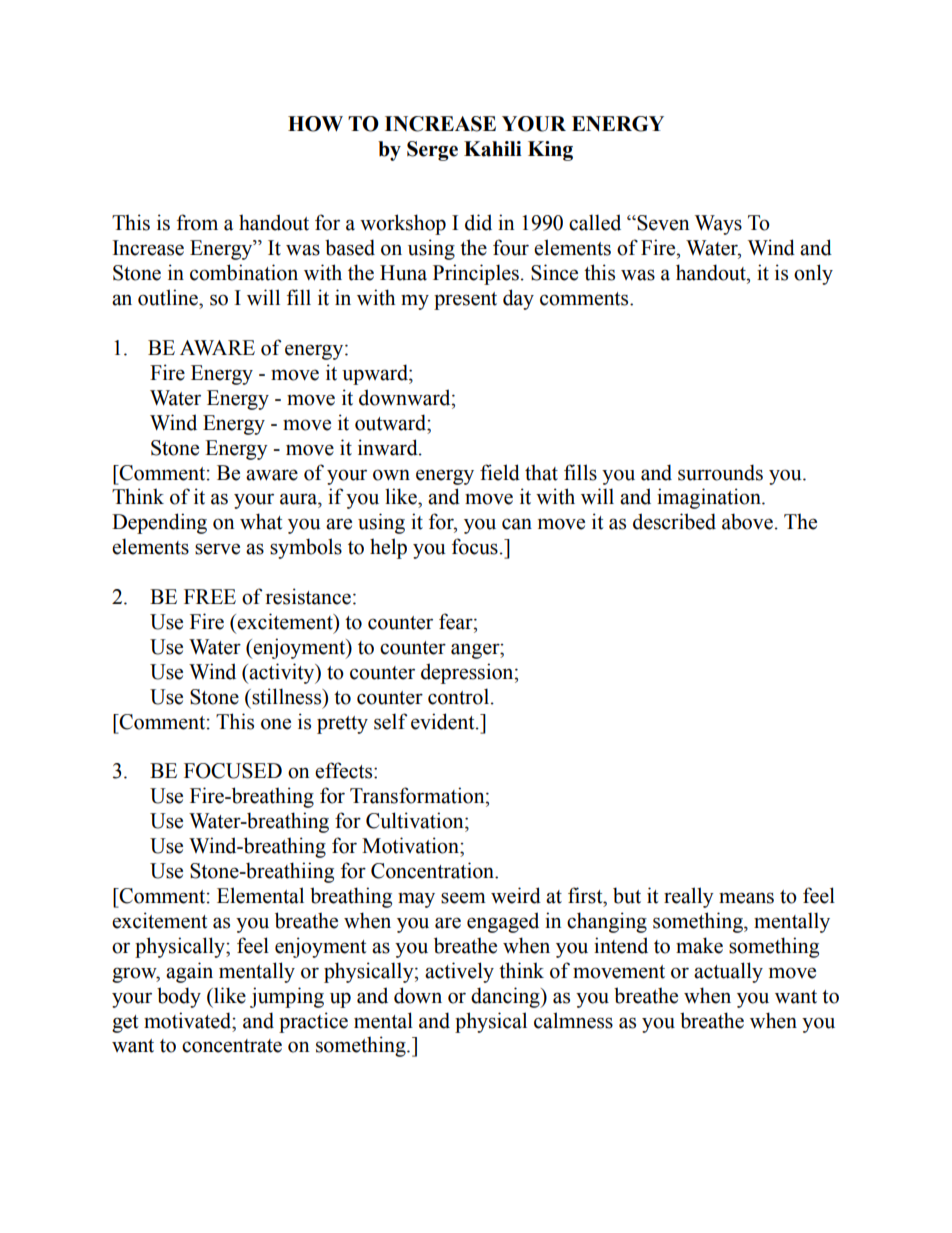 This page has height=1233, width=952. I want to click on evident, so click(444, 721).
